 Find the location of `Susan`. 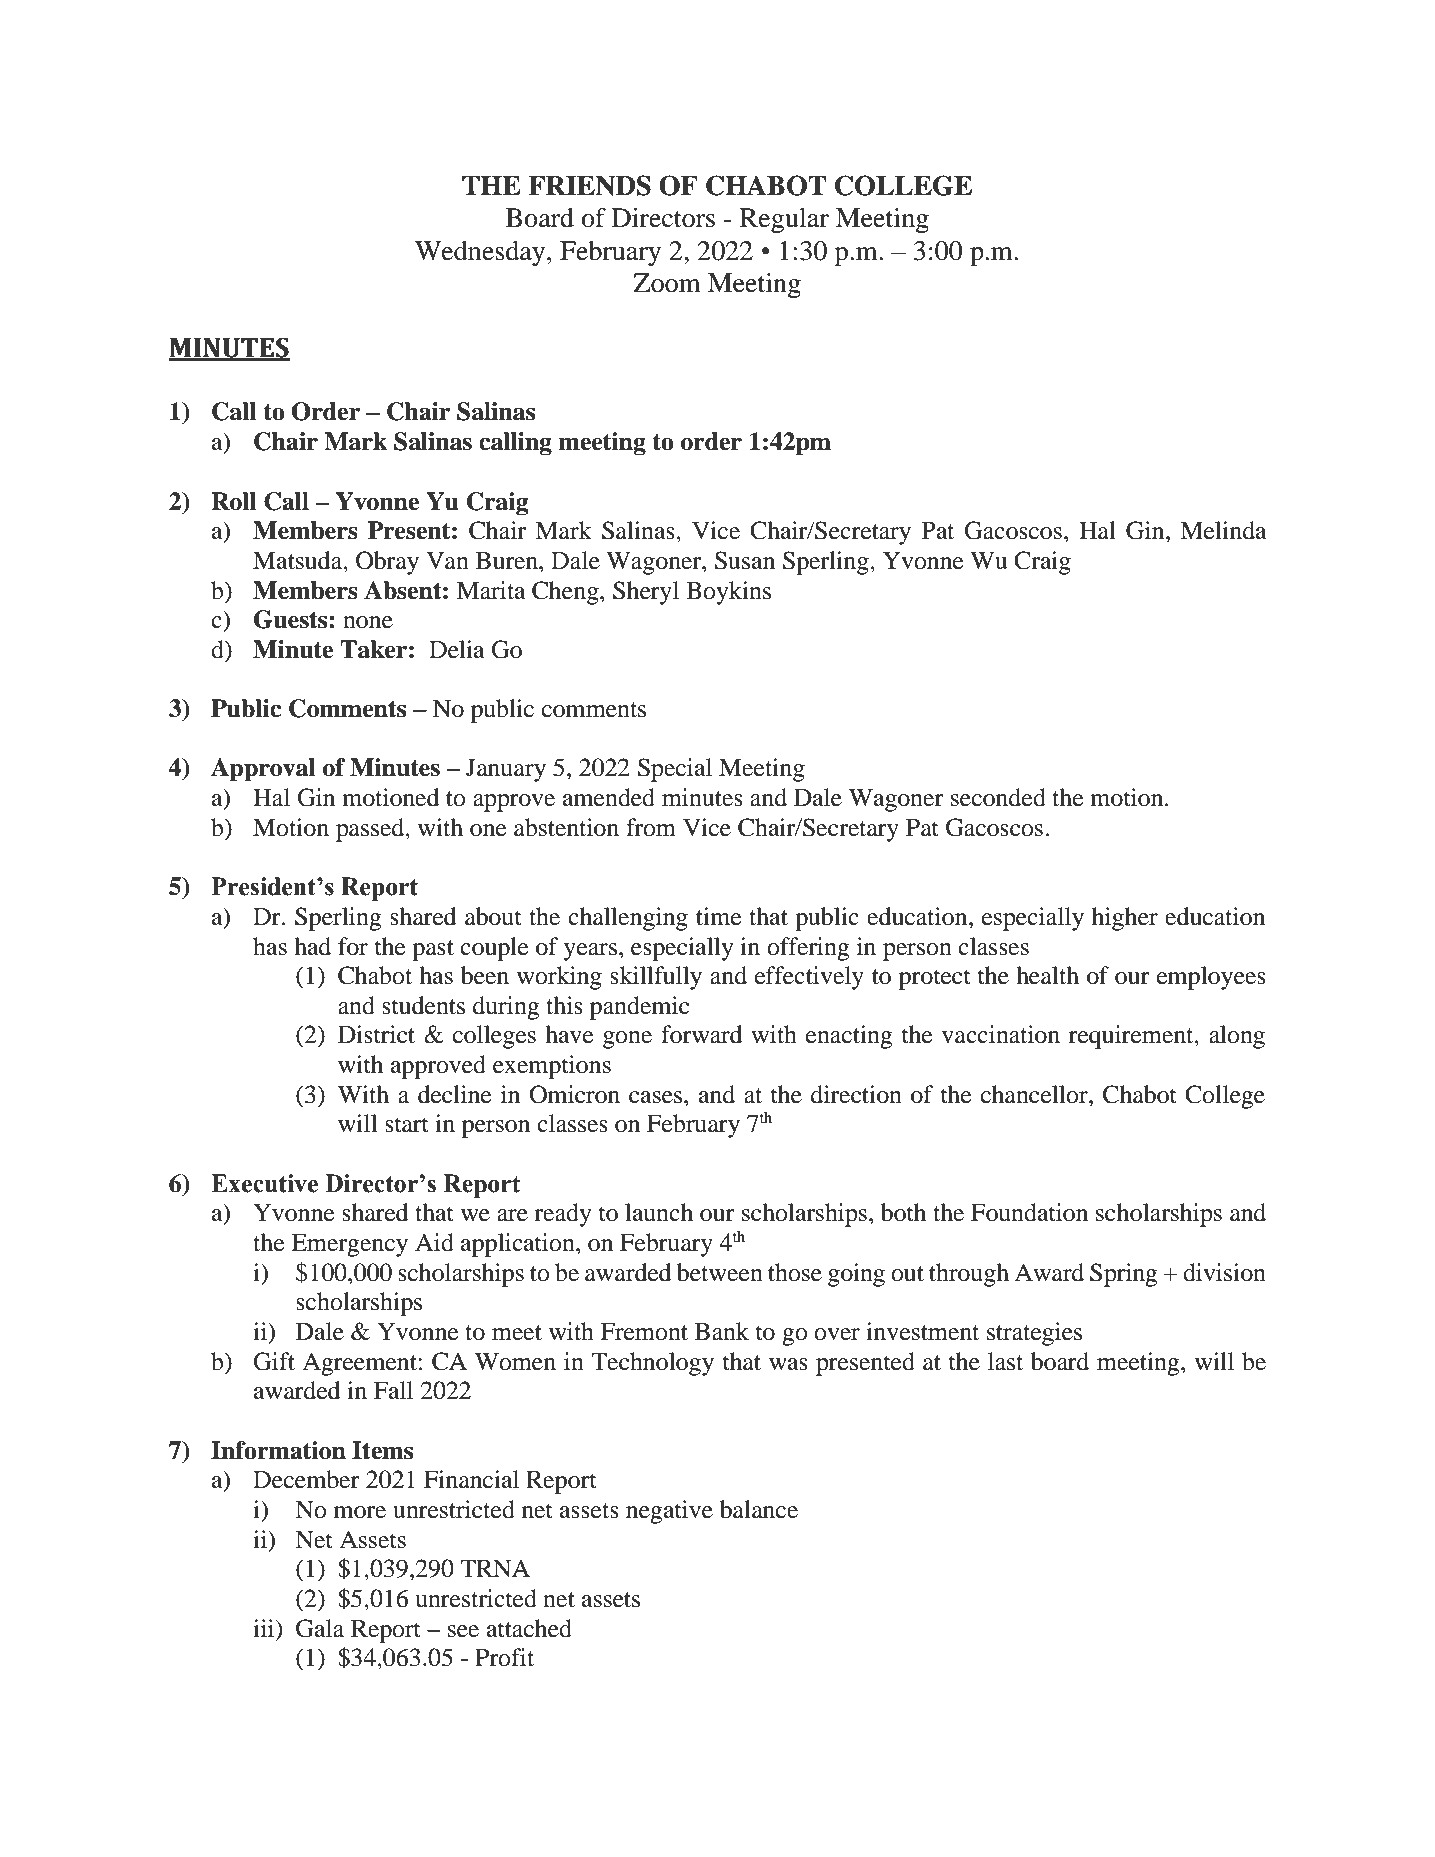

Susan is located at coordinates (745, 560).
